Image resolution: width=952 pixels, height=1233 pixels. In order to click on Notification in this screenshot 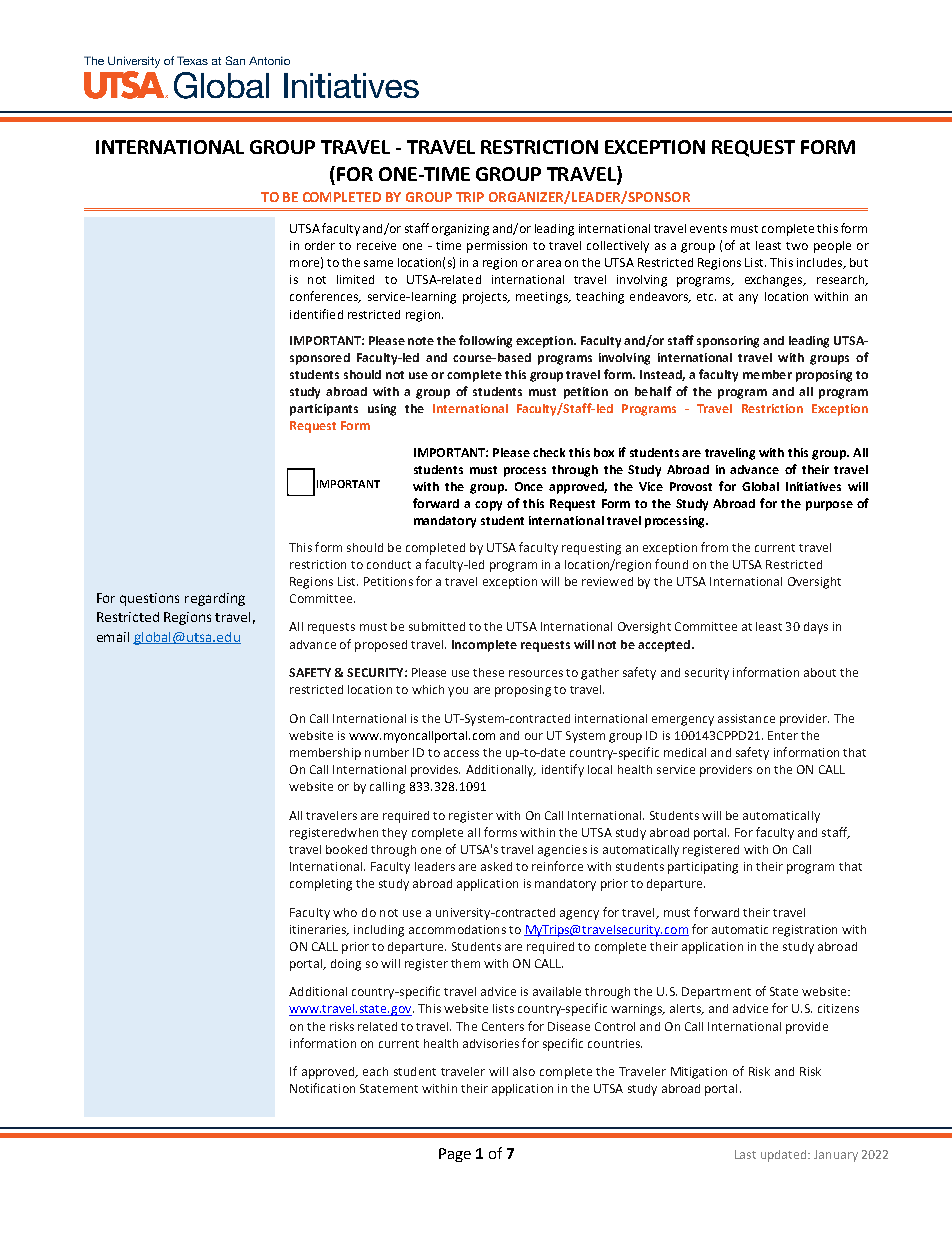, I will do `click(322, 1088)`.
